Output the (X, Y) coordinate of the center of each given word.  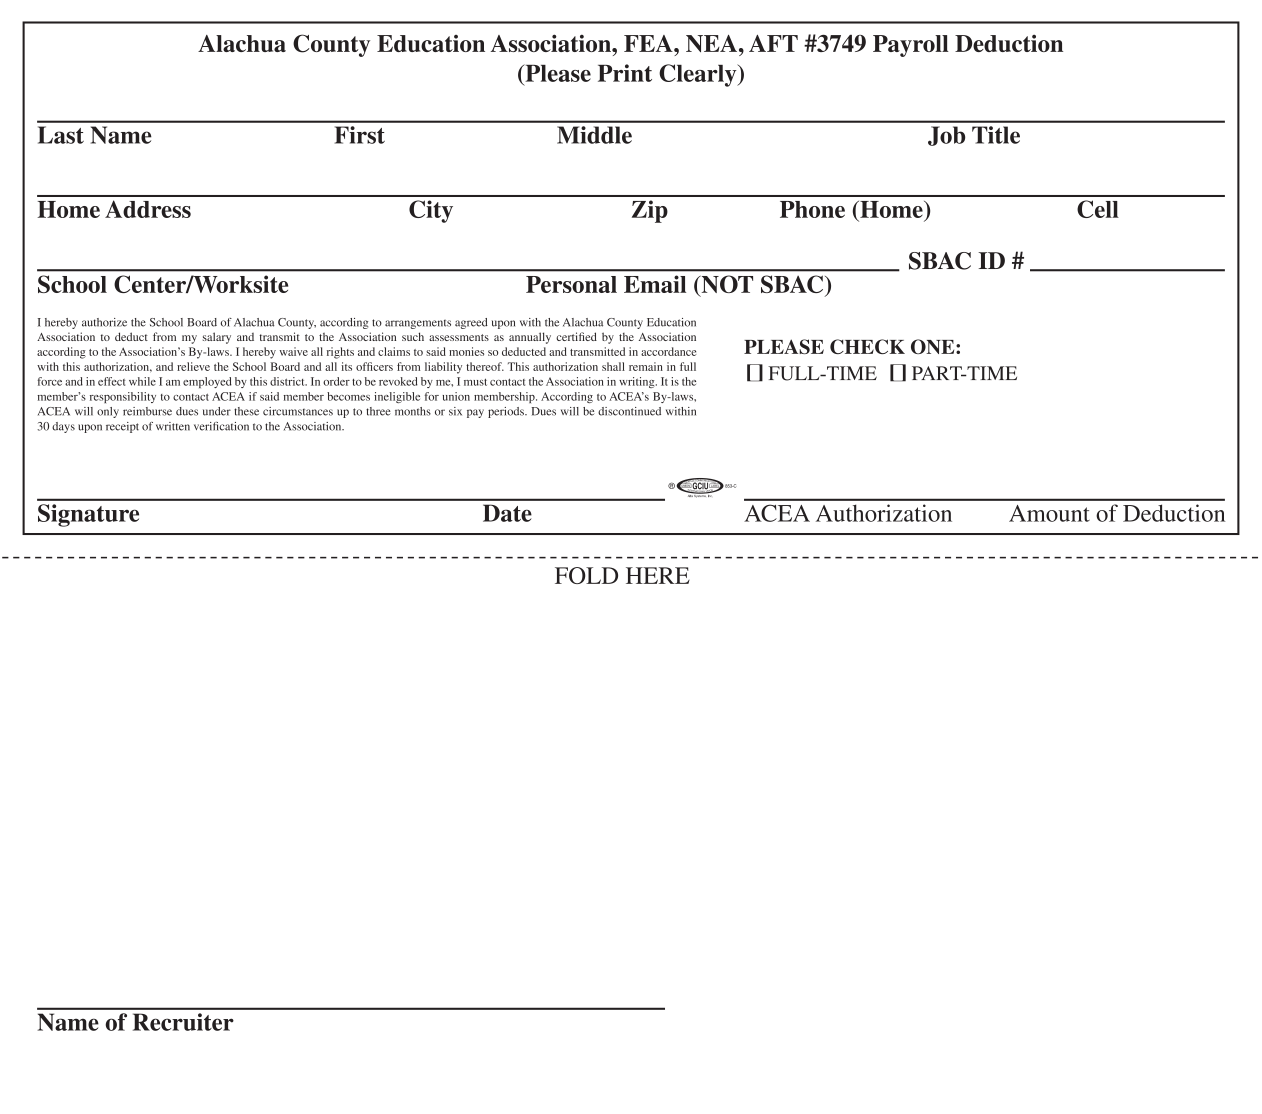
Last (61, 135)
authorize (104, 322)
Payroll (911, 46)
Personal (571, 284)
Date (507, 513)
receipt (122, 427)
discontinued (629, 411)
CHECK (867, 346)
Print (625, 73)
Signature (88, 515)
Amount (1049, 513)
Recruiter (183, 1022)
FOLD (586, 575)
